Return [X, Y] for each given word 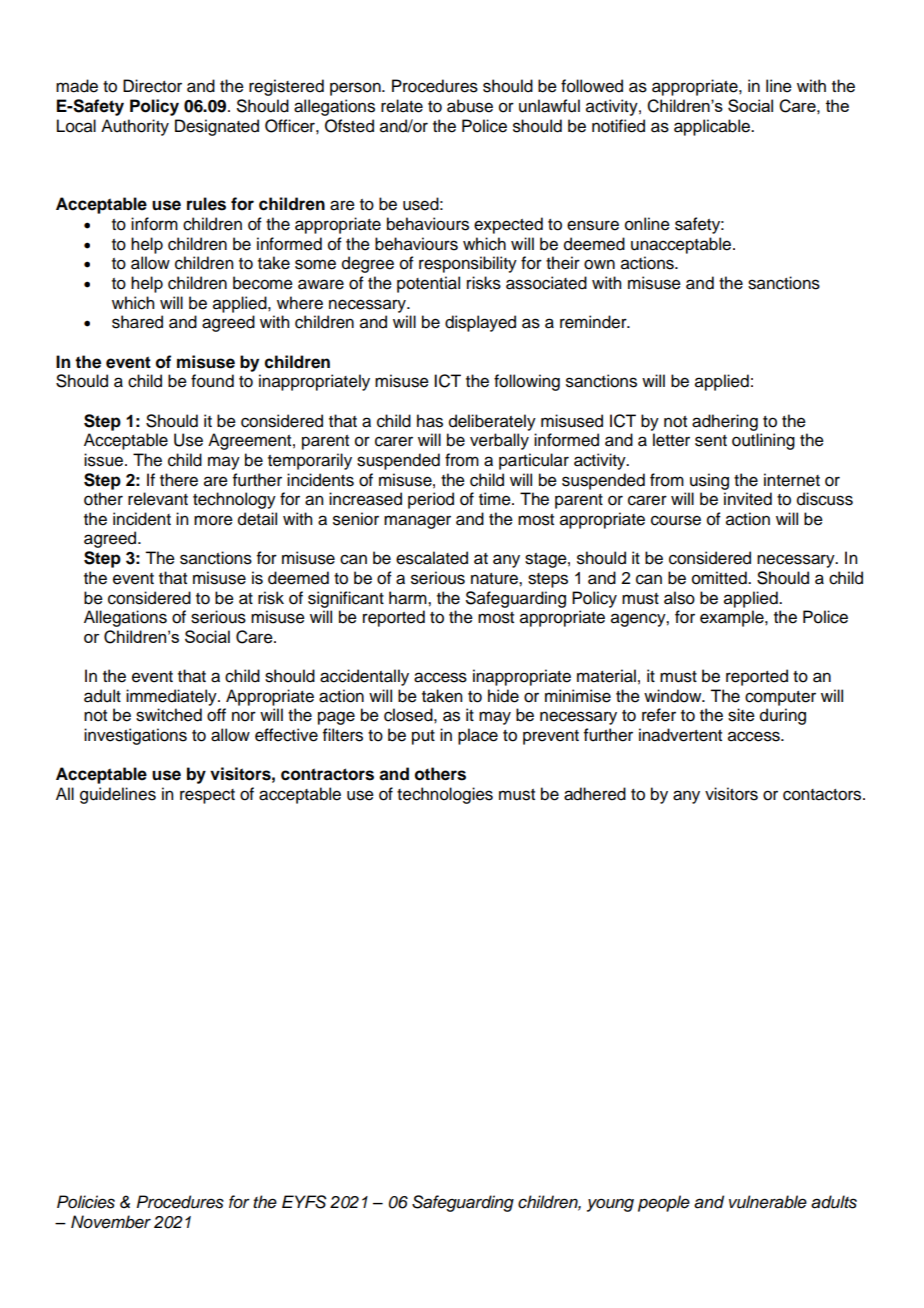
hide [503, 696]
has [430, 421]
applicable [713, 127]
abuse [470, 106]
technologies [445, 795]
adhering [725, 422]
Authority [135, 127]
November [111, 1222]
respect [207, 796]
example [733, 618]
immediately [172, 697]
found [212, 381]
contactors [823, 795]
